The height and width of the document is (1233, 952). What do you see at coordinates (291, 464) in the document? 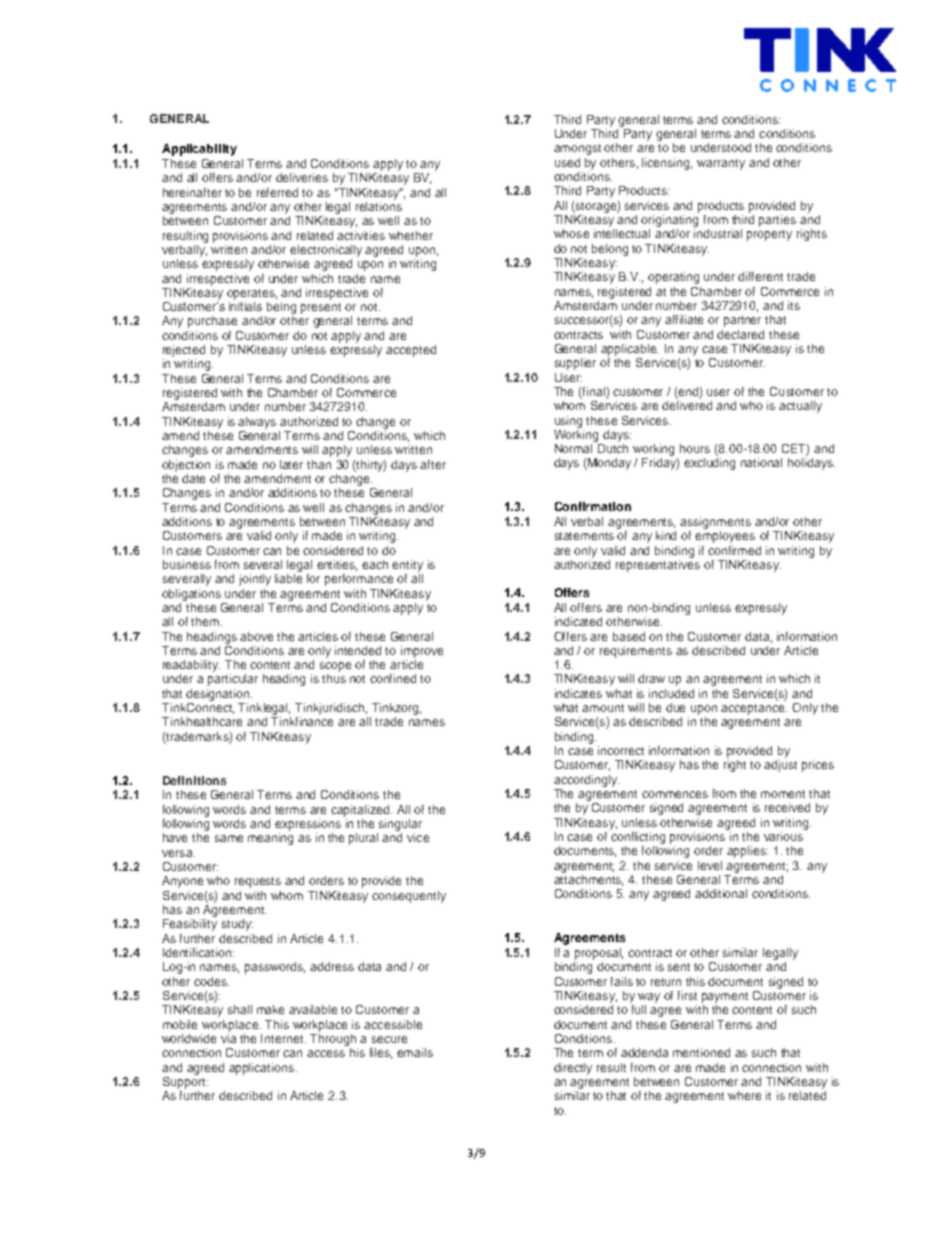
I see `later` at bounding box center [291, 464].
